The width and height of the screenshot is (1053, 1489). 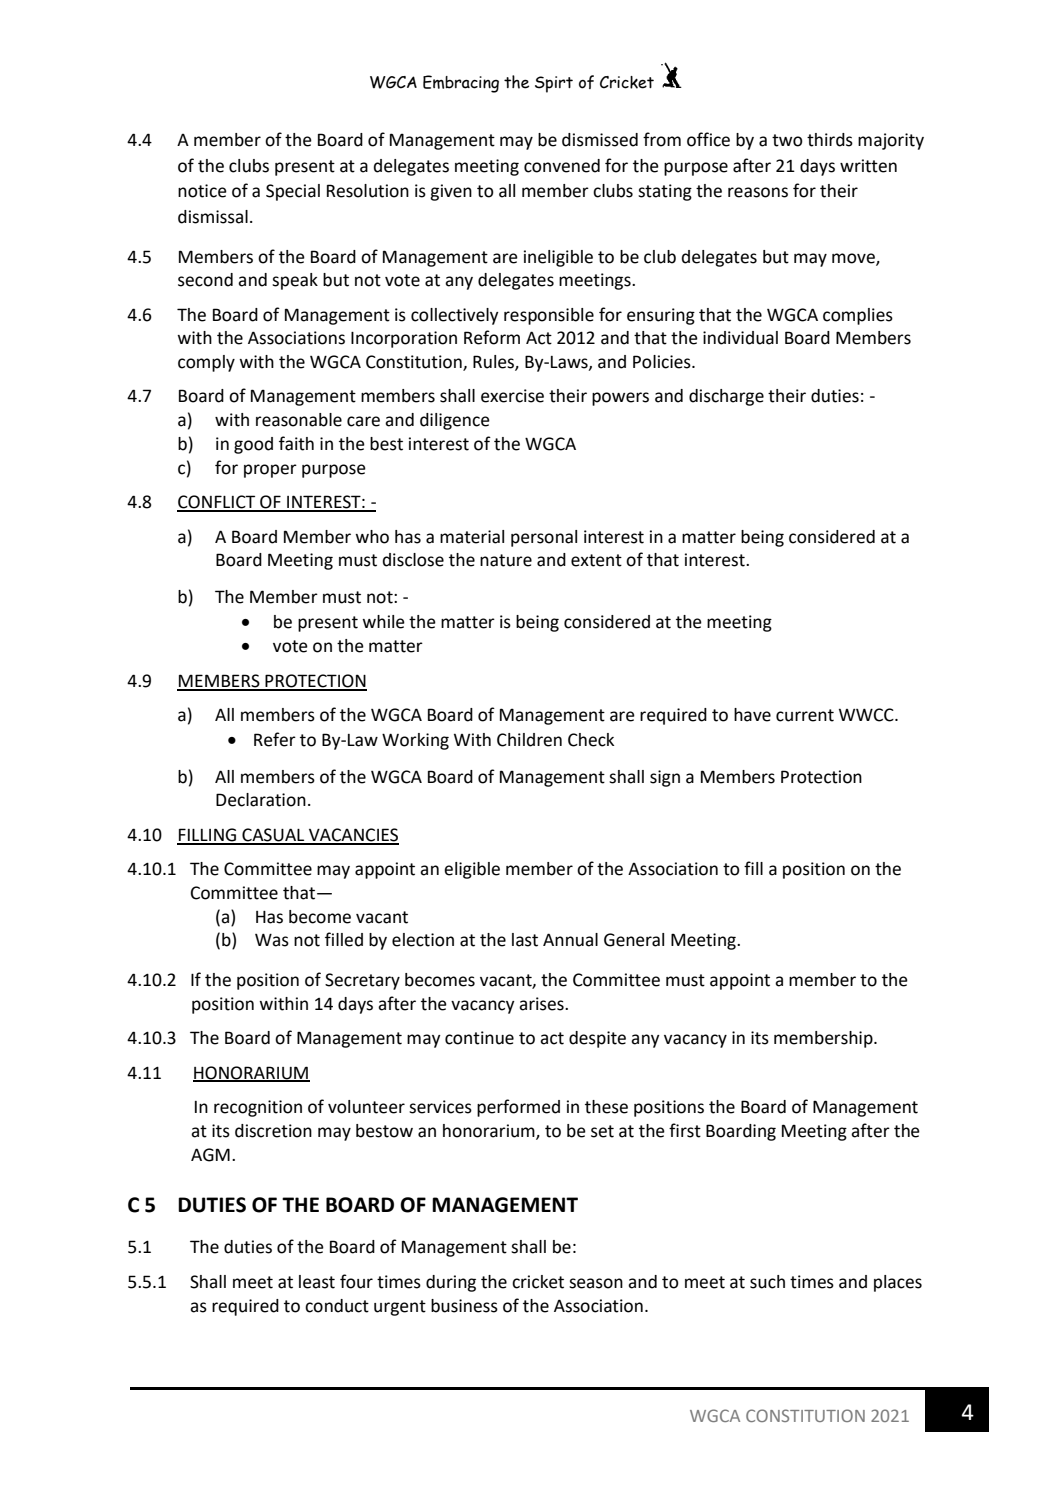 I want to click on thirds, so click(x=830, y=140).
